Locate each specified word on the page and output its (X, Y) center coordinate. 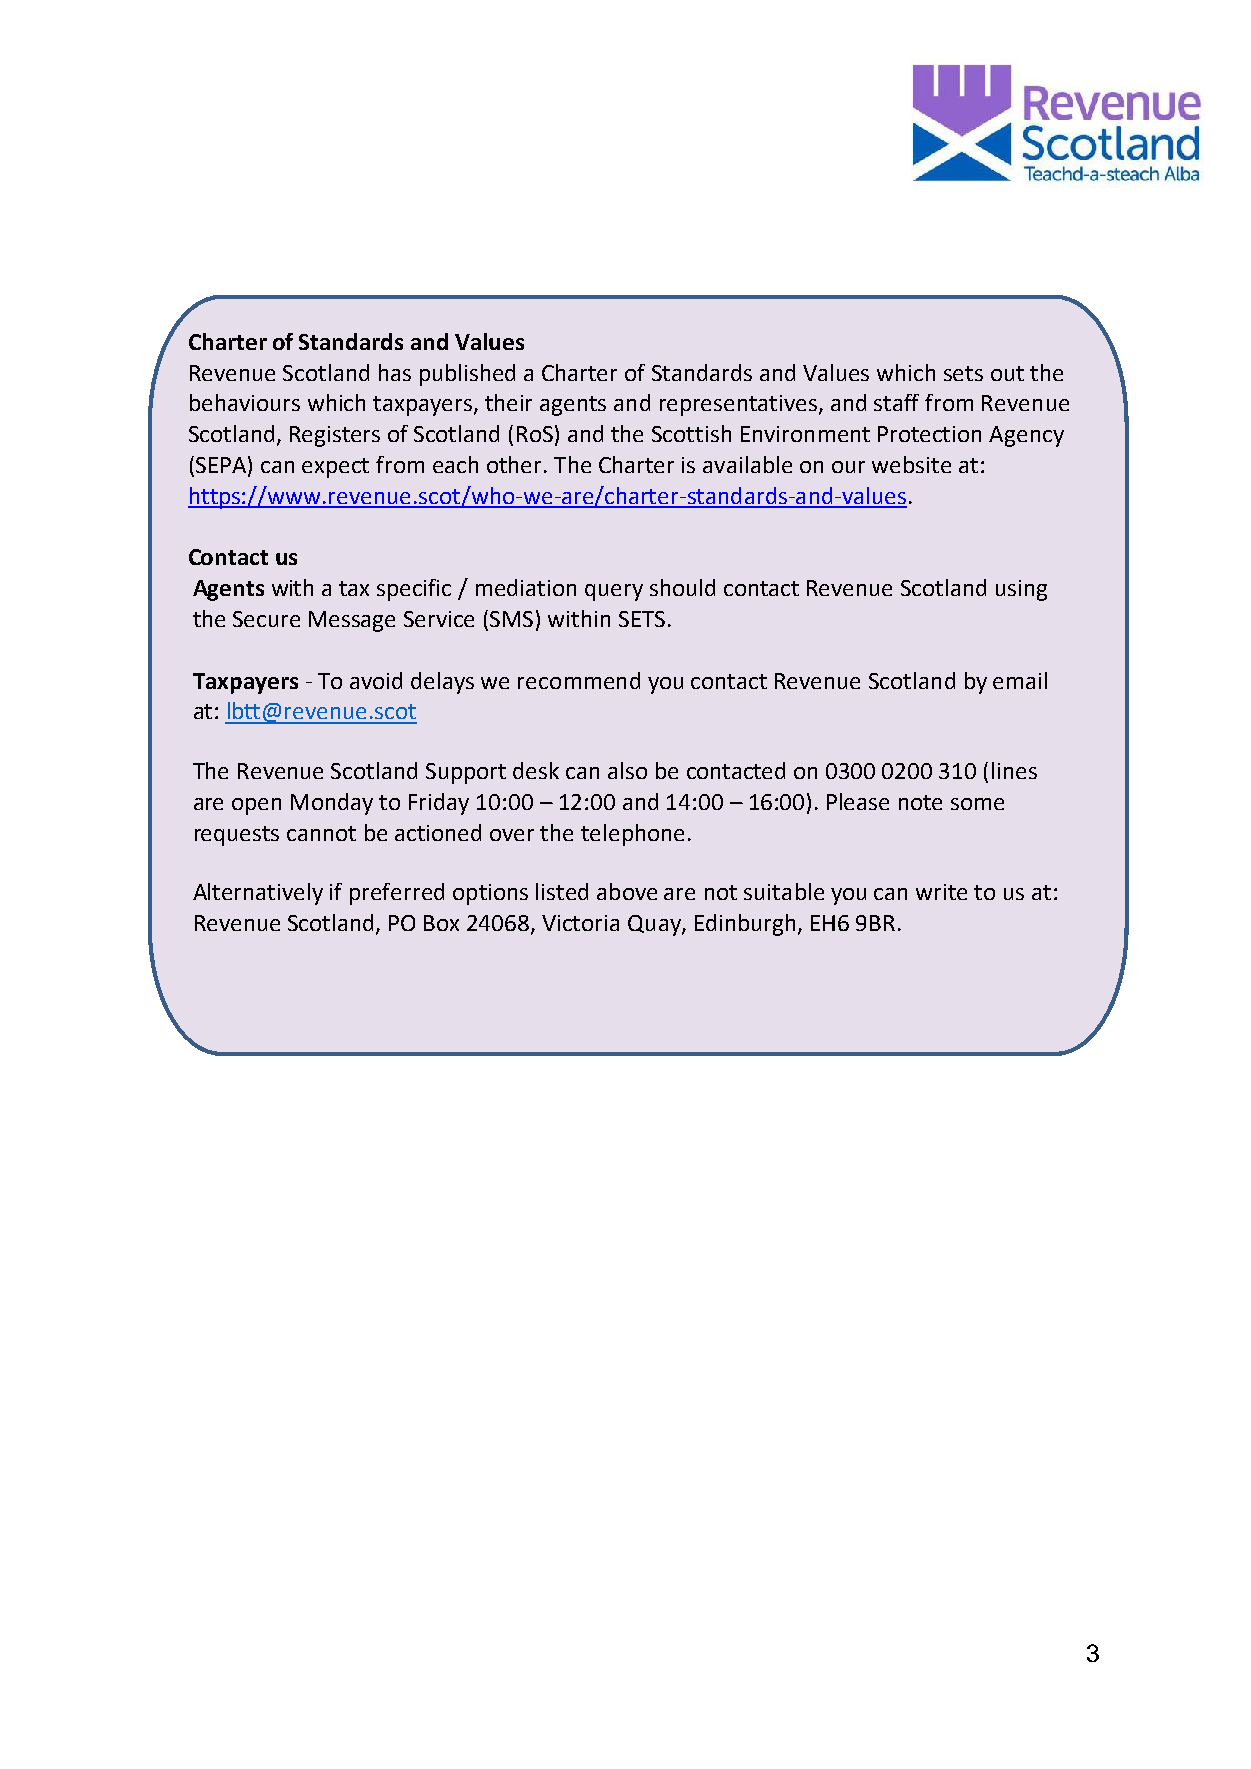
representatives (740, 405)
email (1020, 680)
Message (352, 621)
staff (896, 402)
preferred (397, 894)
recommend (579, 680)
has (395, 372)
